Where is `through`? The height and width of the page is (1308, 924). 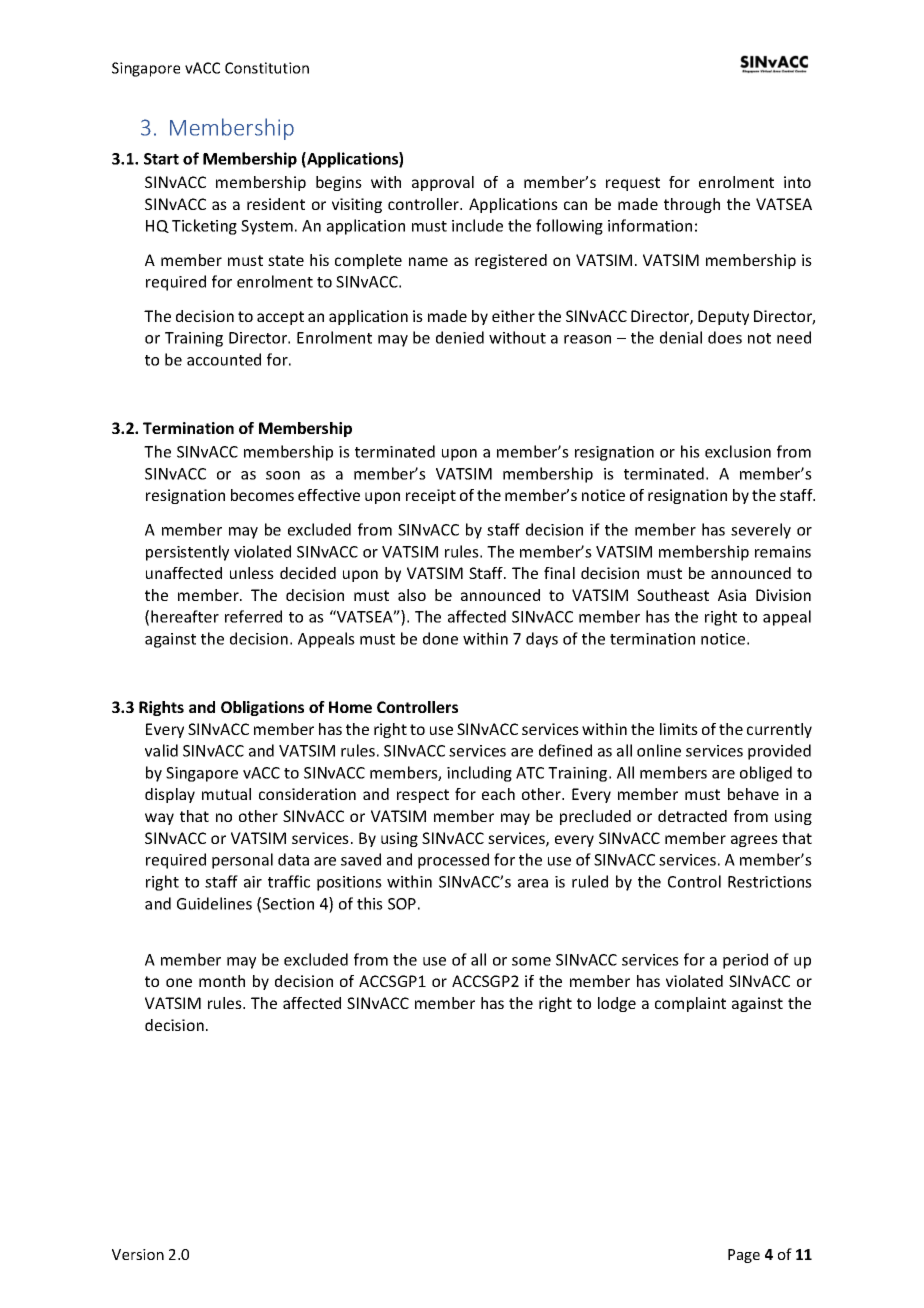
through is located at coordinates (692, 205).
